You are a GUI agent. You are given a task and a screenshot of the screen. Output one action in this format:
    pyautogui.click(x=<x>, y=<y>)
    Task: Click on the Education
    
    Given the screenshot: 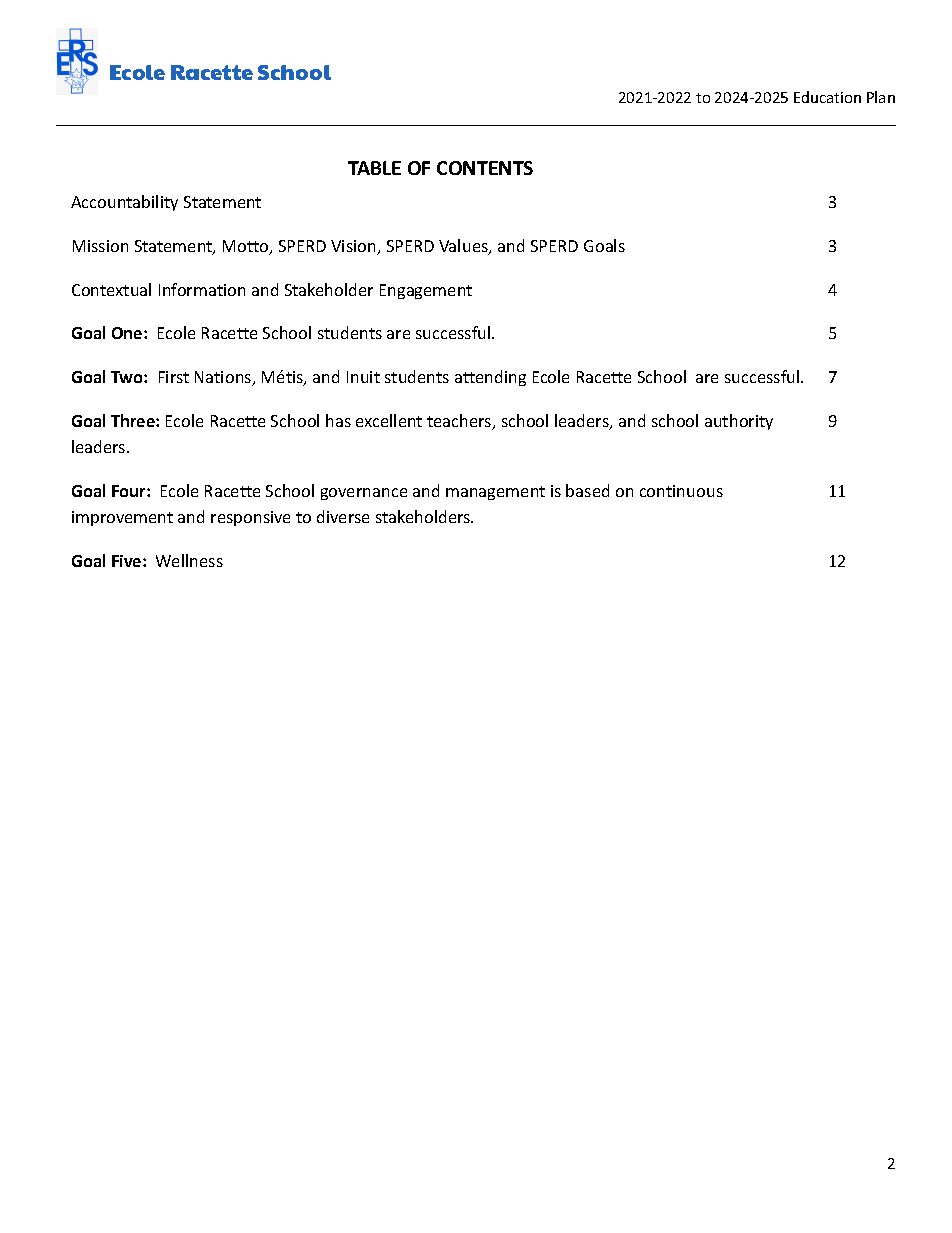 What is the action you would take?
    pyautogui.click(x=827, y=97)
